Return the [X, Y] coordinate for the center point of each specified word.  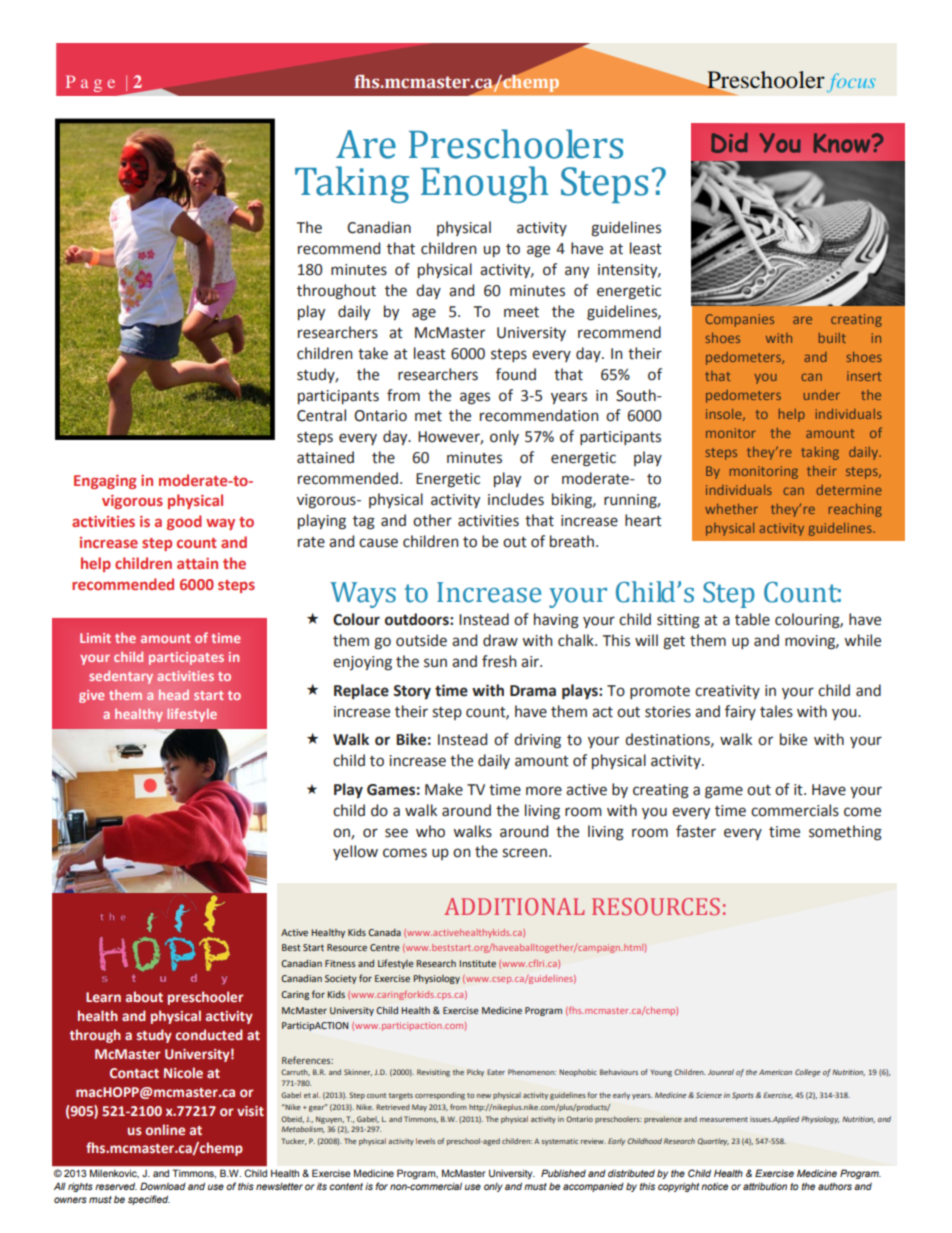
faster [696, 831]
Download [163, 1186]
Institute [478, 963]
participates [186, 658]
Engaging [105, 482]
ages [475, 398]
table [752, 619]
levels [425, 1141]
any [577, 272]
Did [729, 143]
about [144, 996]
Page [90, 83]
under [822, 395]
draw [500, 640]
